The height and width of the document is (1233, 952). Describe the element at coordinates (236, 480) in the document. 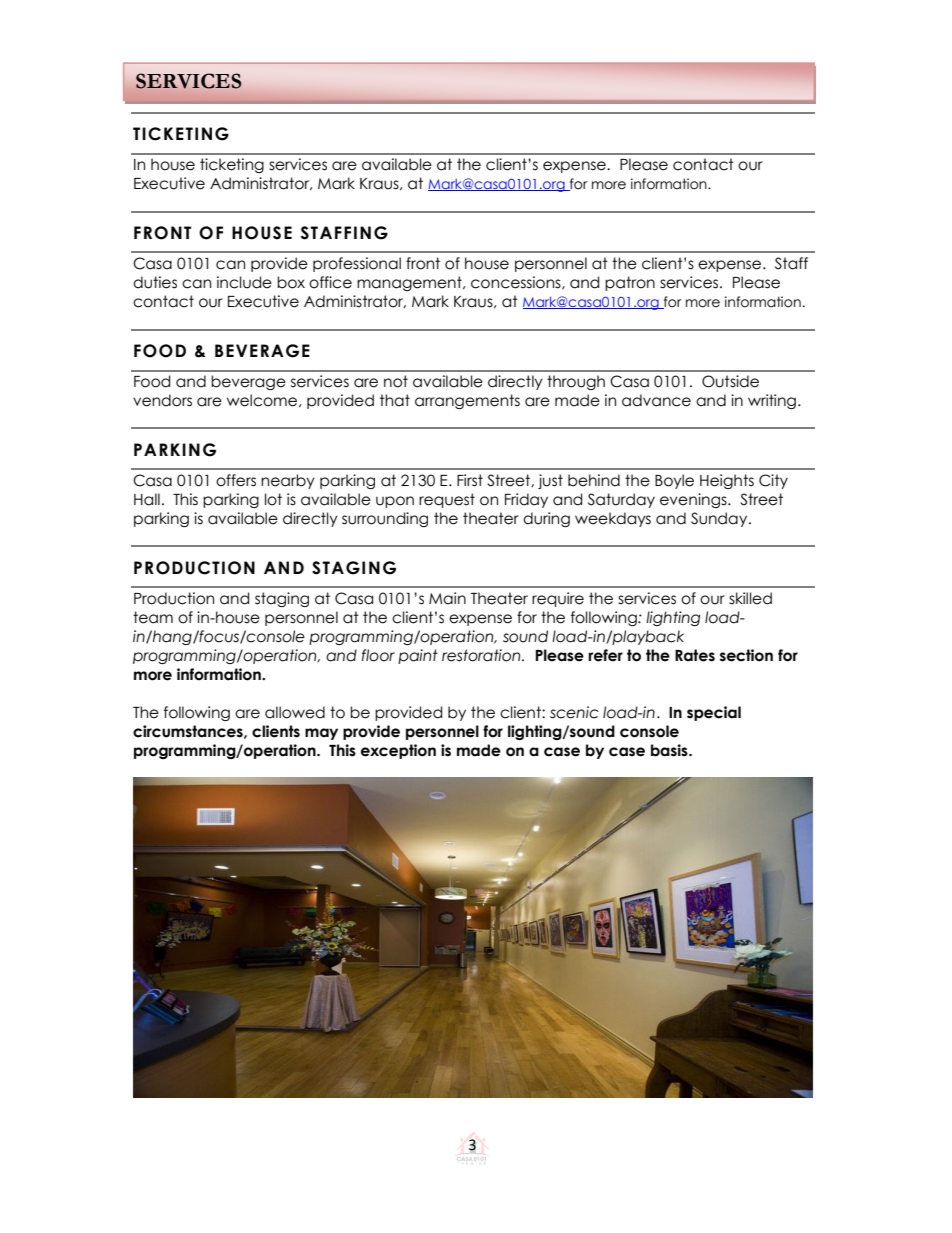

I see `offers` at that location.
